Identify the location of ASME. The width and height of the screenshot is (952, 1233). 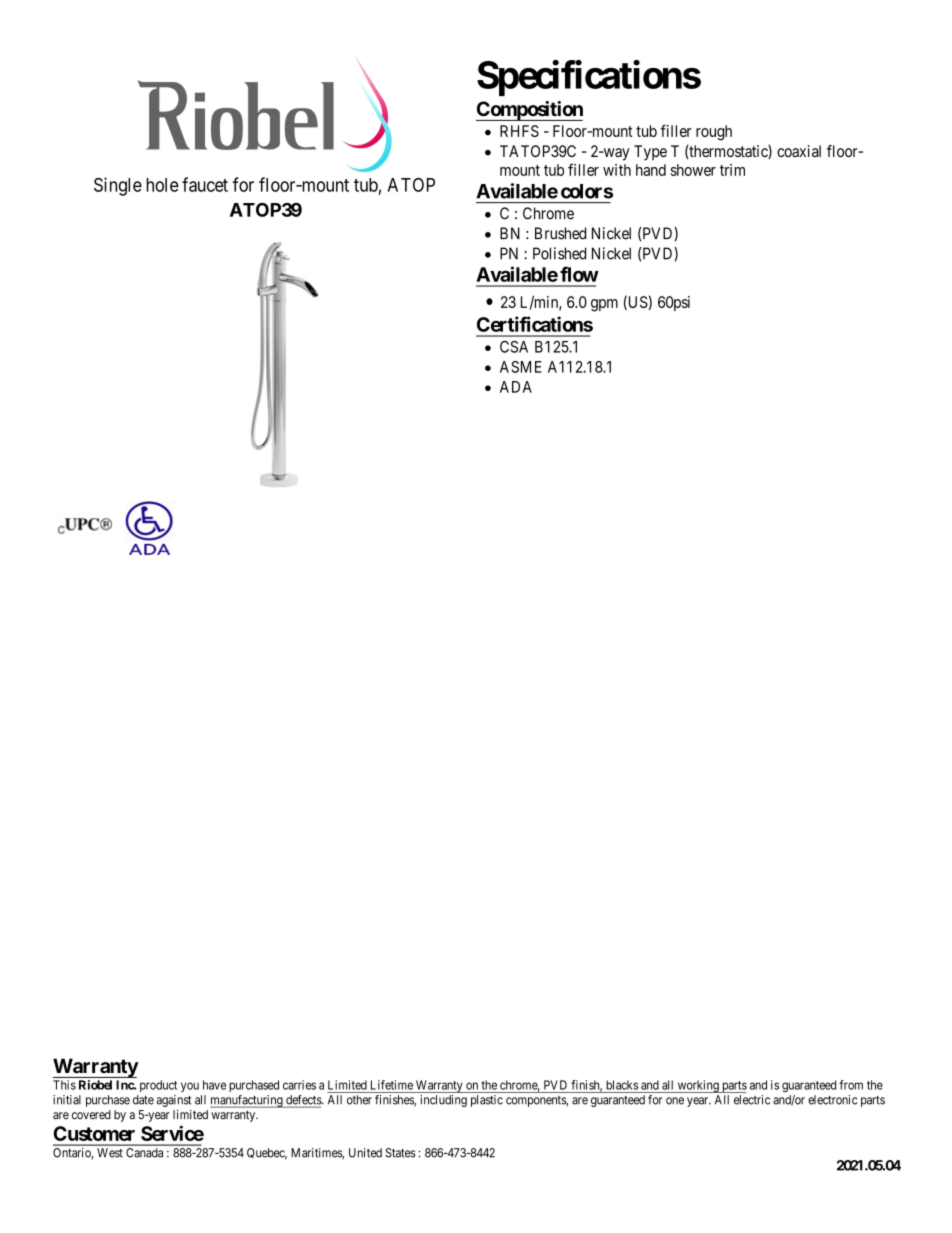
(521, 367).
